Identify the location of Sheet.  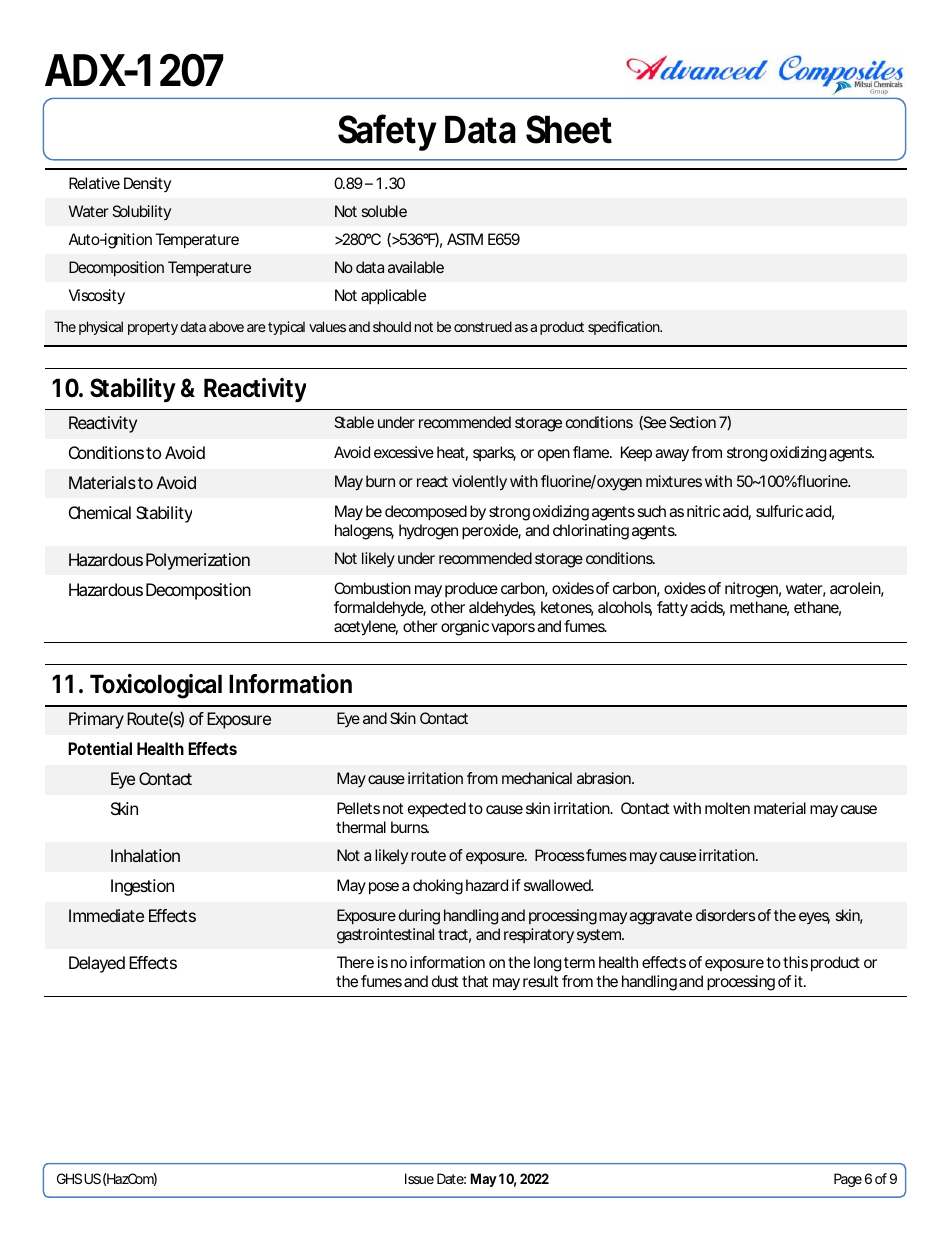
(569, 129).
